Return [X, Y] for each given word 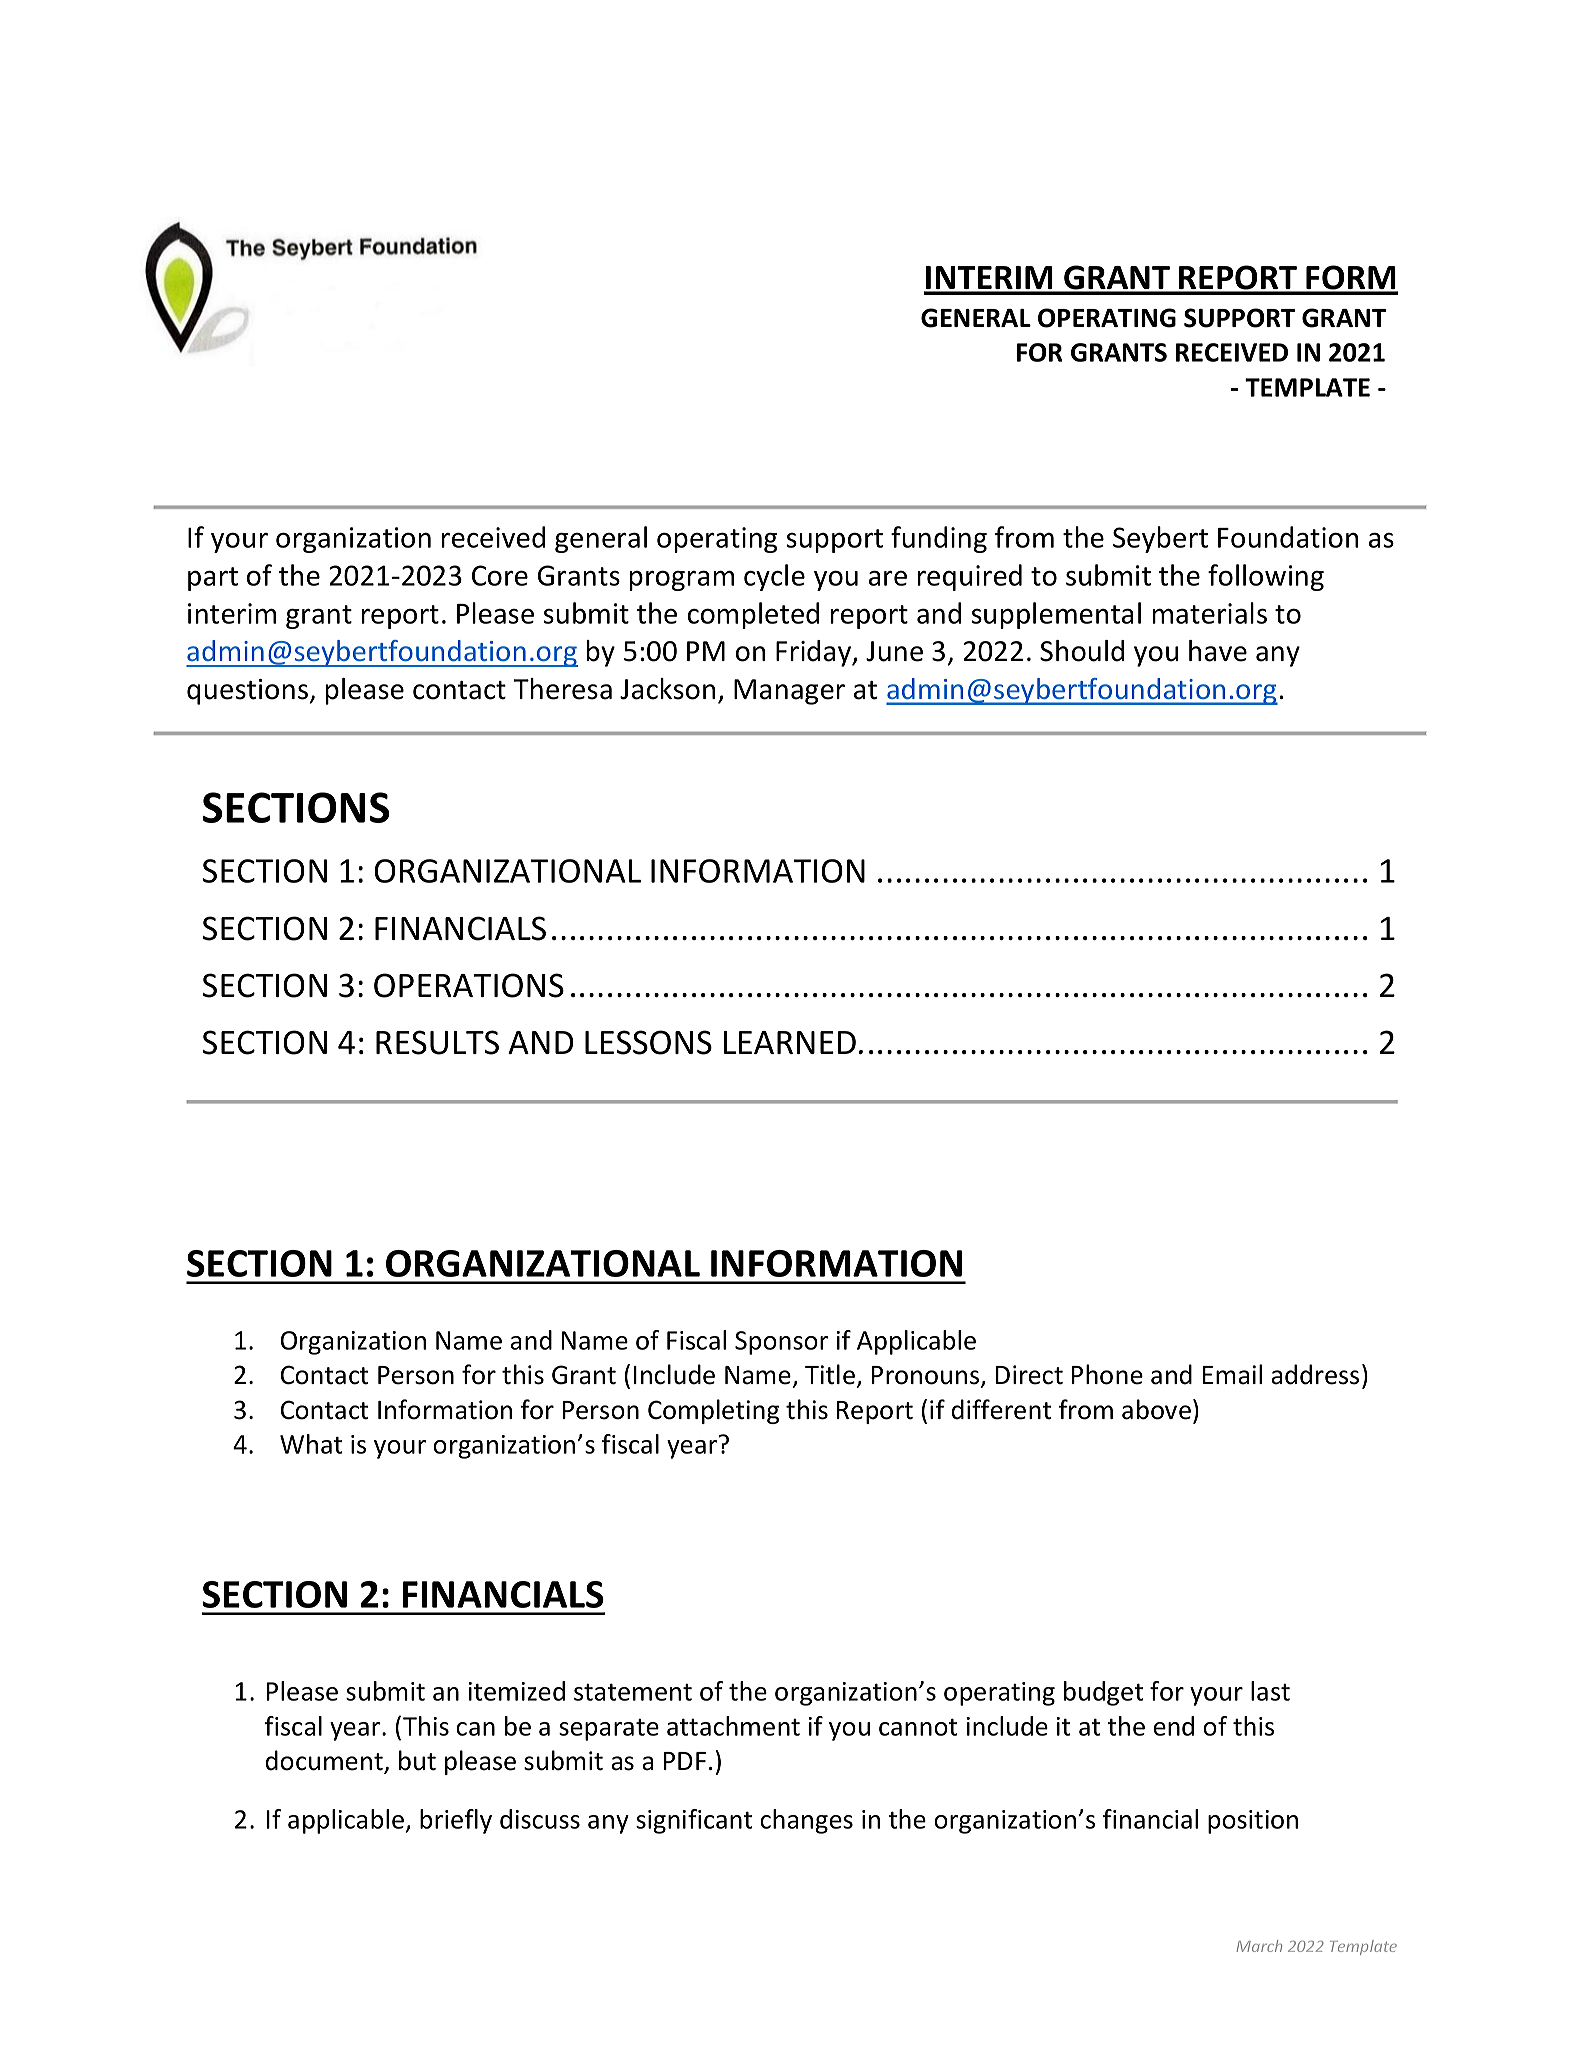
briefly [456, 1821]
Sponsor [781, 1343]
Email [1232, 1374]
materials [1210, 613]
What [311, 1444]
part [213, 579]
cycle [774, 577]
